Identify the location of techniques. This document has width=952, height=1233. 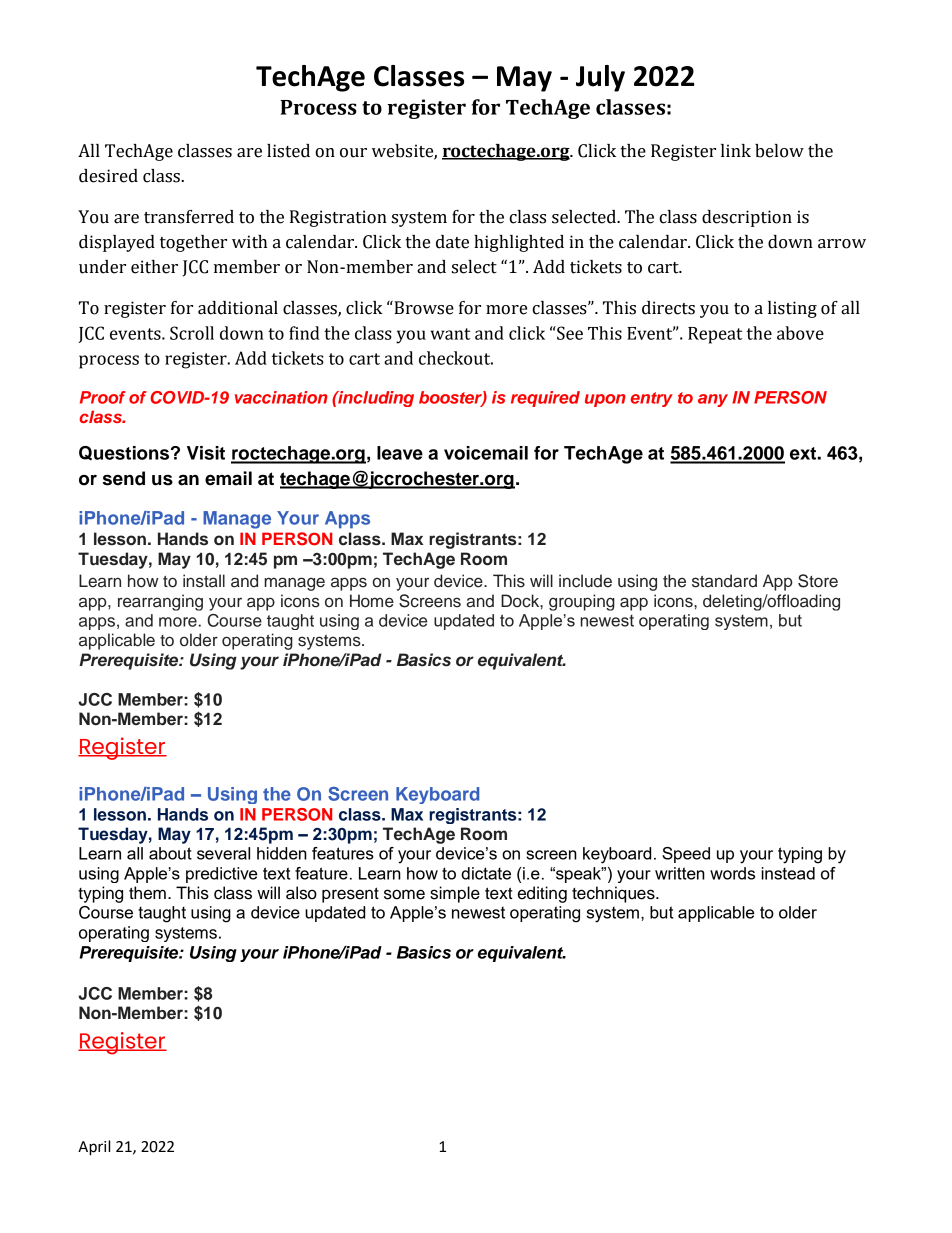
(614, 894).
